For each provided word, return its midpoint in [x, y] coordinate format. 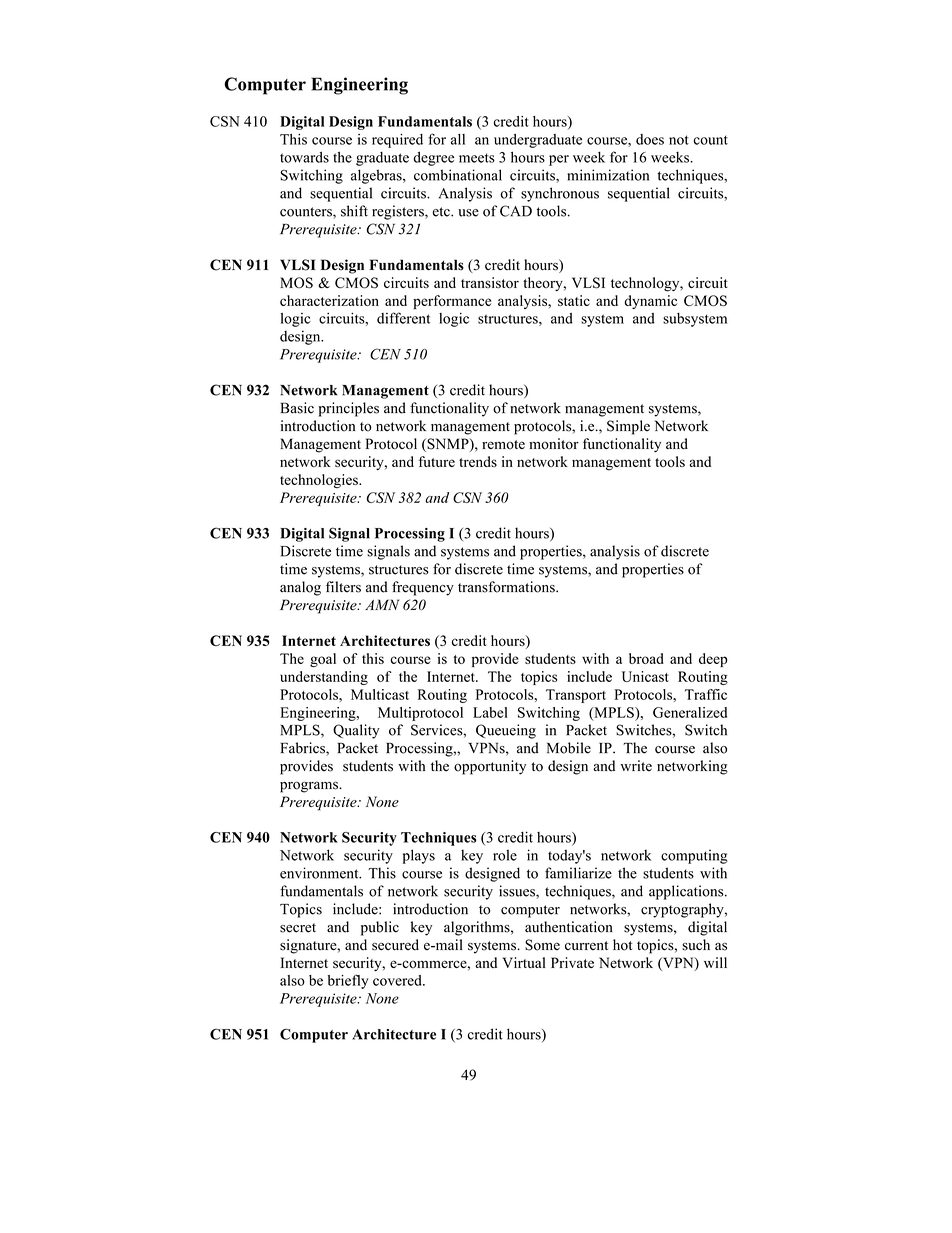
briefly [348, 981]
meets [477, 158]
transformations [507, 587]
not [679, 140]
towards [304, 157]
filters [343, 587]
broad [646, 658]
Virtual [524, 962]
